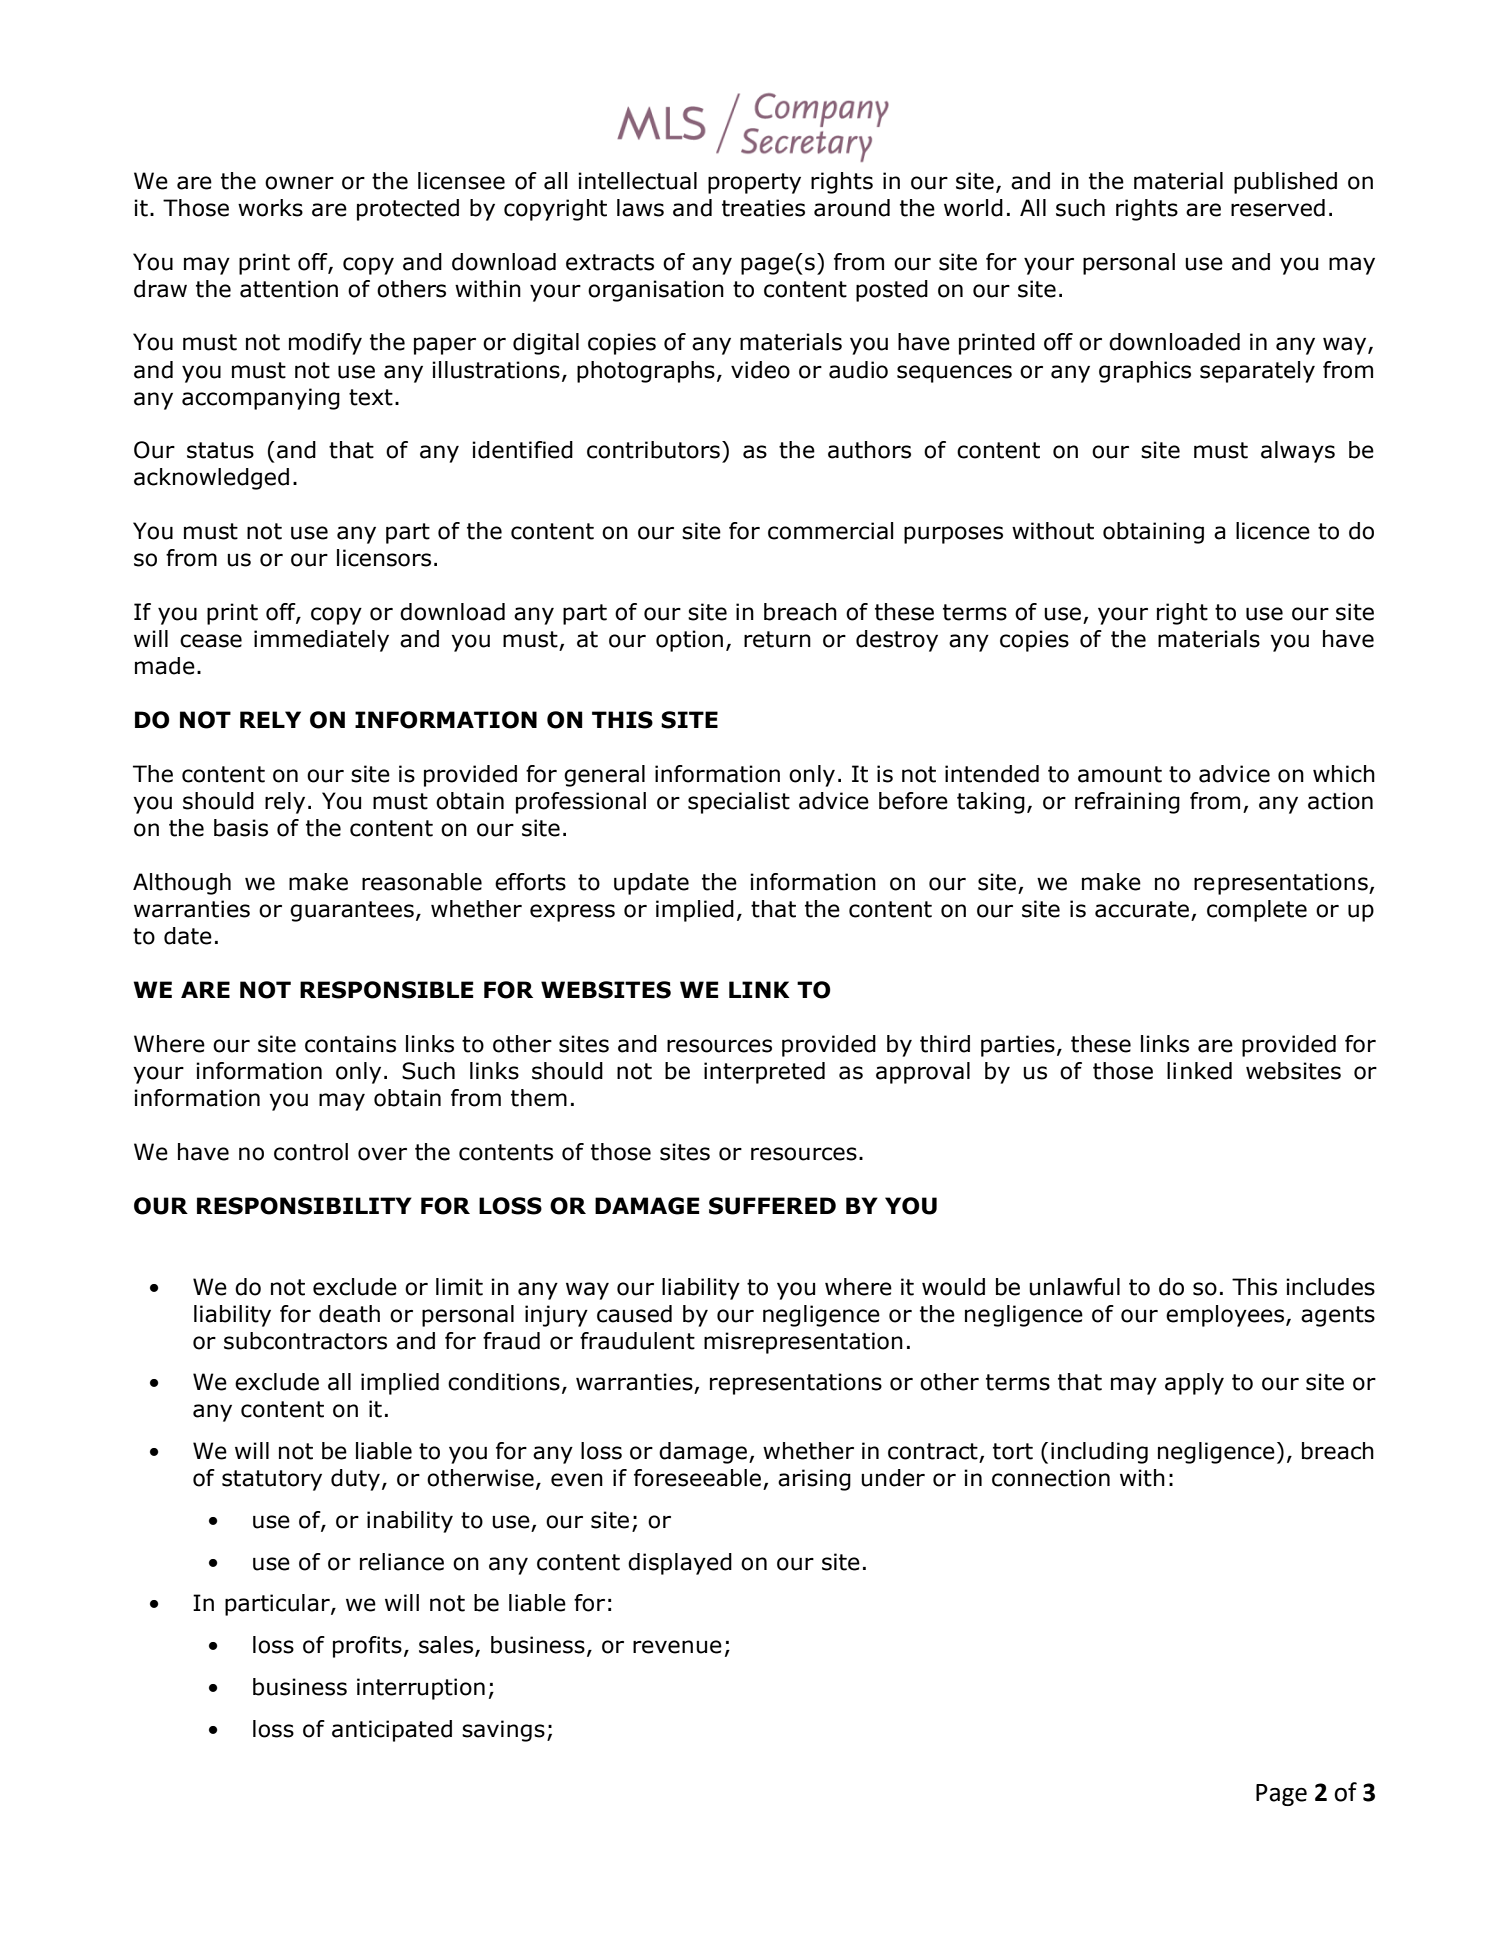 Image resolution: width=1509 pixels, height=1953 pixels. I want to click on licence, so click(1273, 531).
